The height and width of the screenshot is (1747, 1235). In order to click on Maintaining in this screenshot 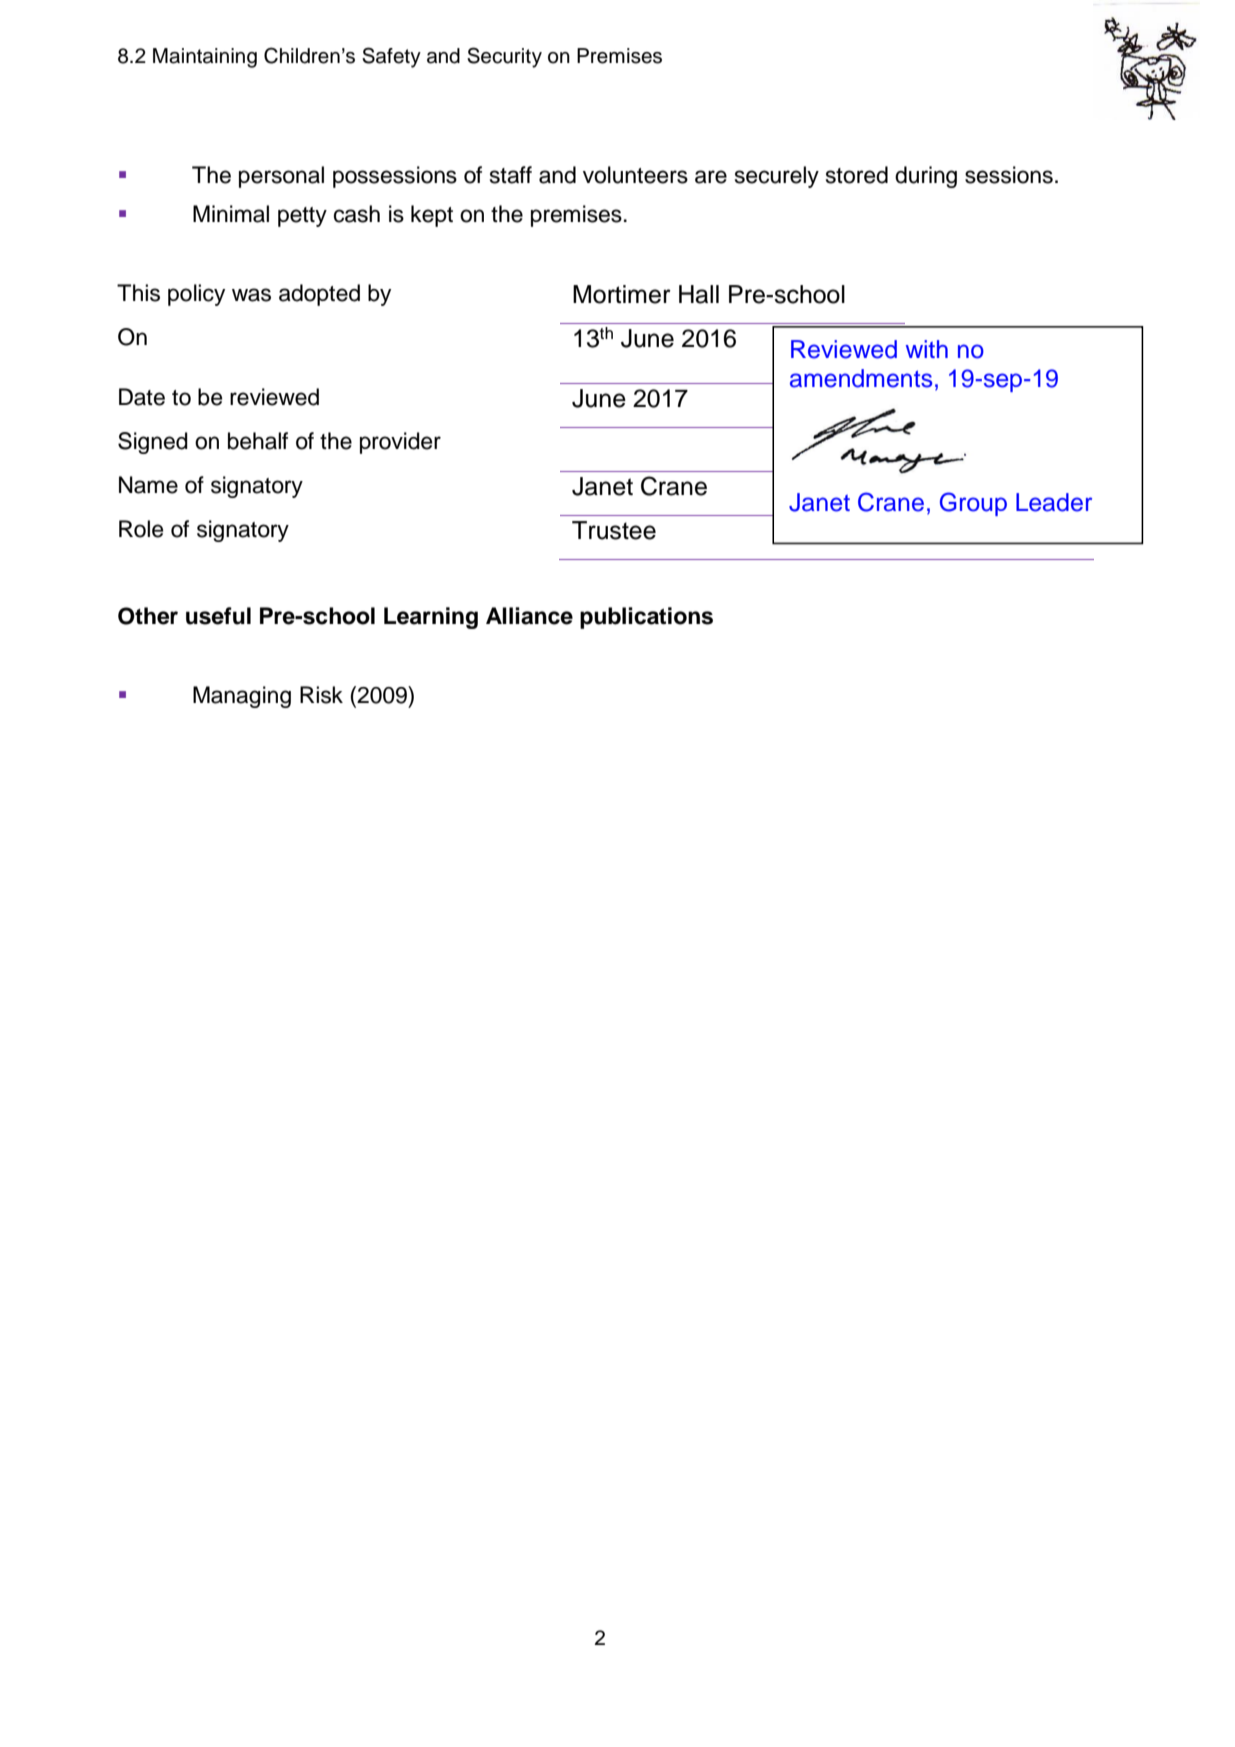, I will do `click(205, 58)`.
